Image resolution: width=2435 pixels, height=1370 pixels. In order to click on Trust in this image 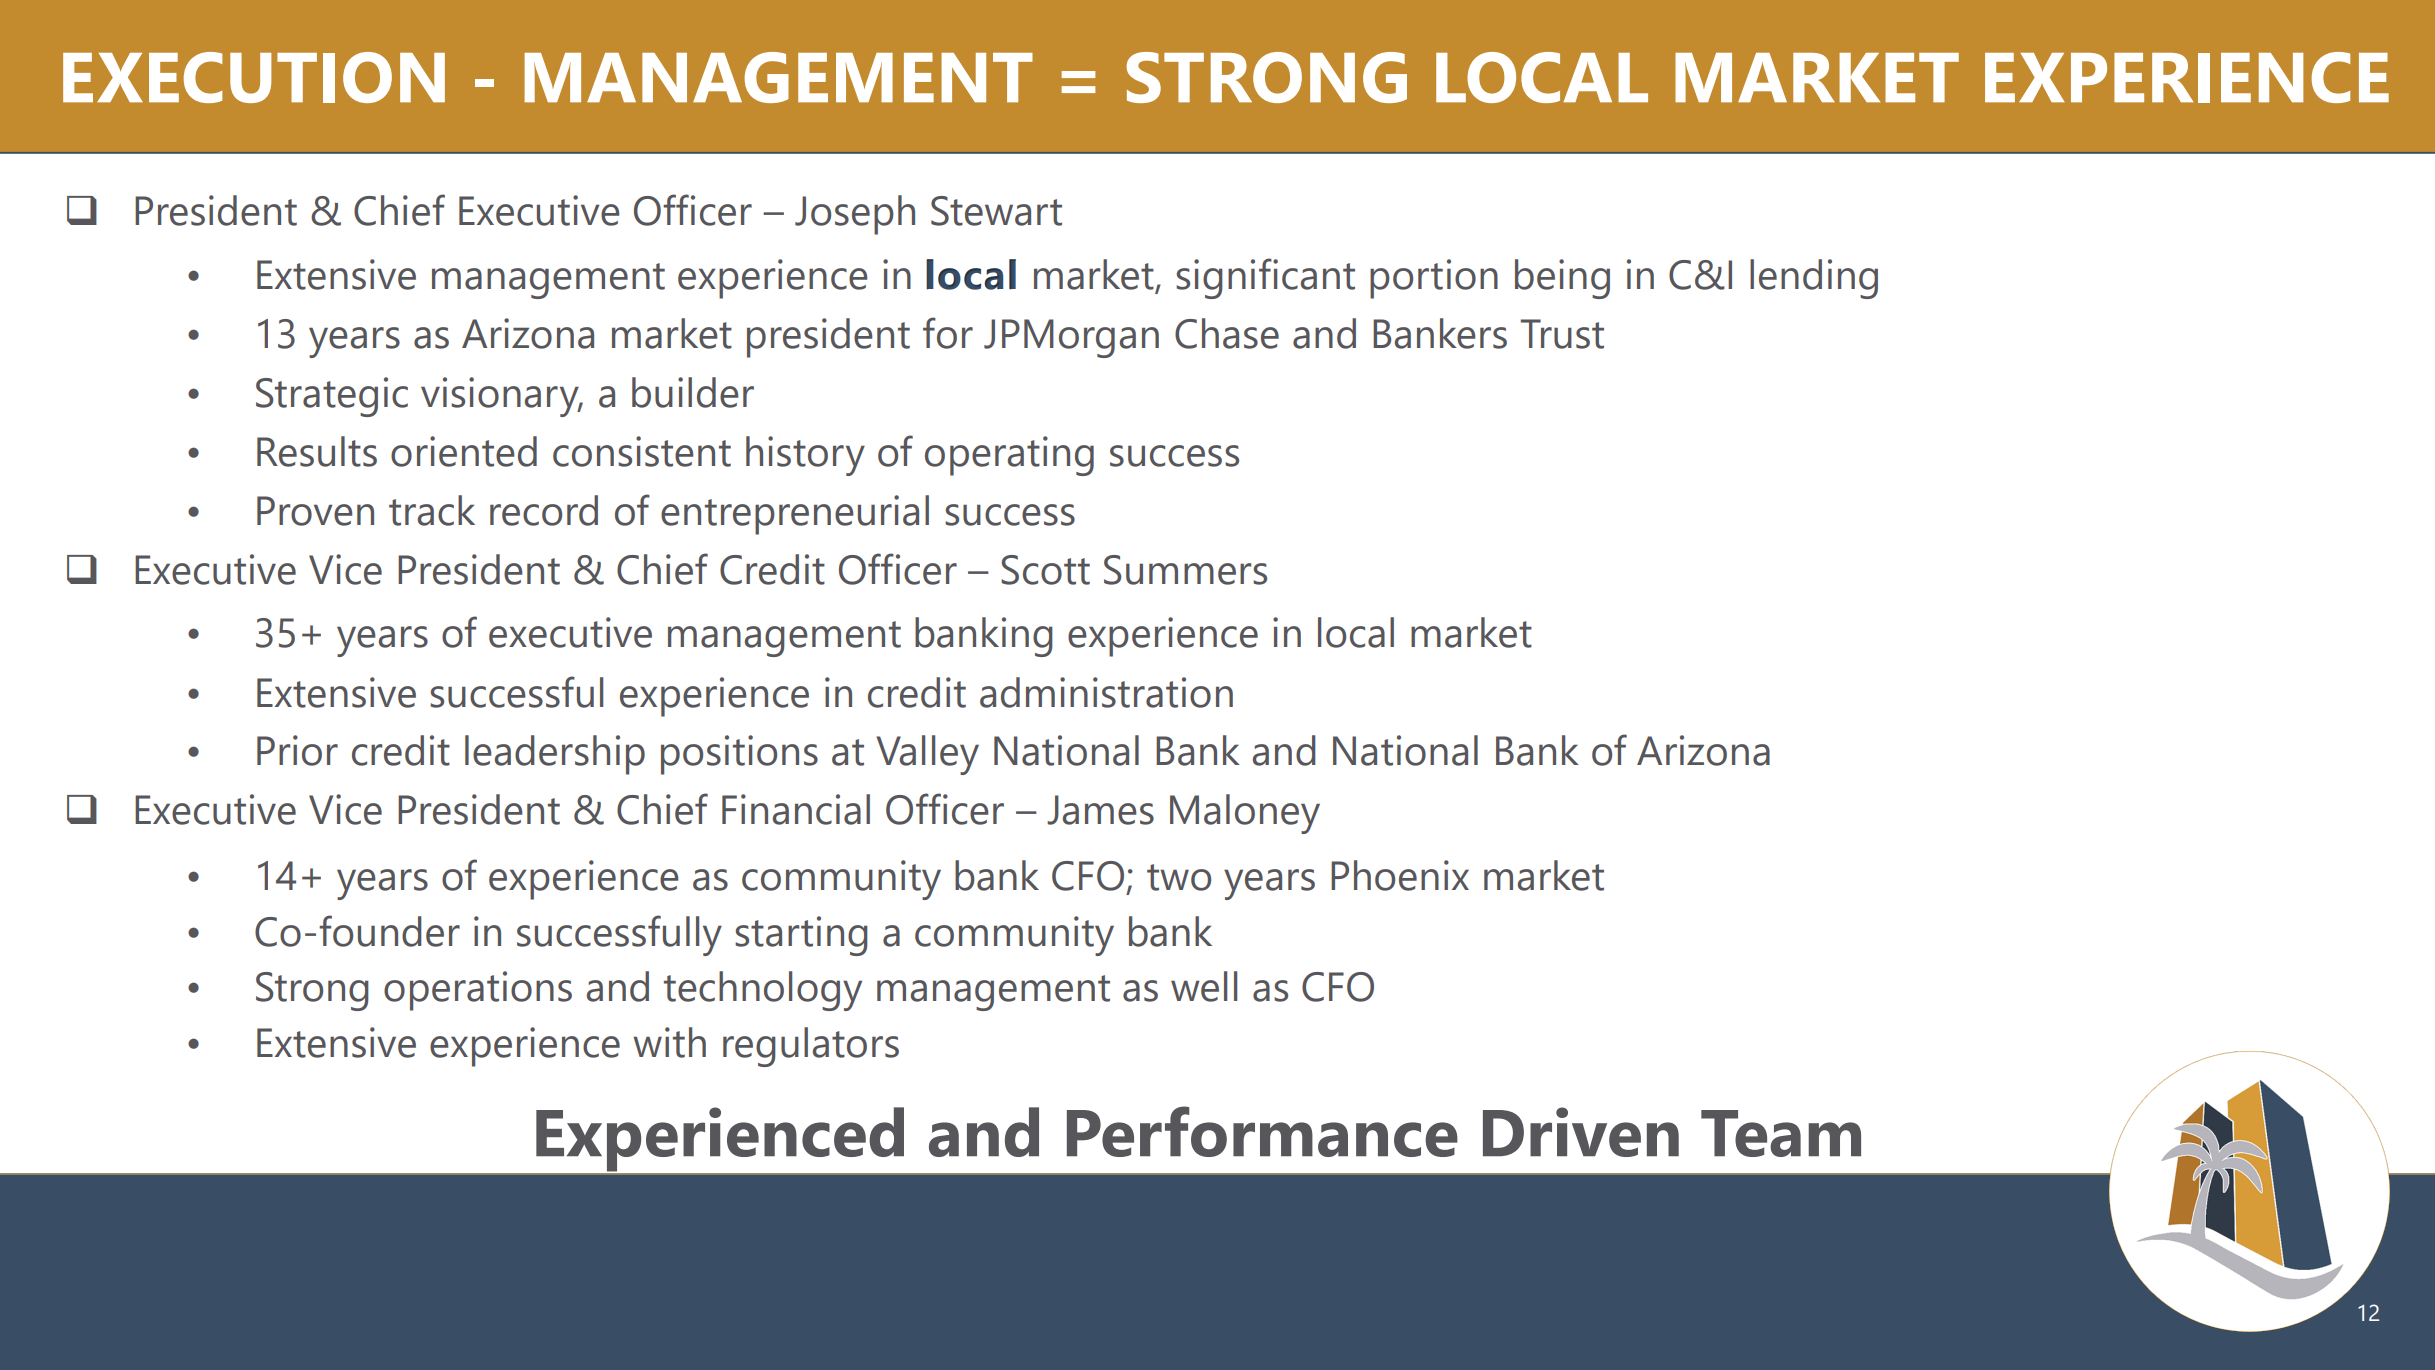, I will do `click(1562, 334)`.
